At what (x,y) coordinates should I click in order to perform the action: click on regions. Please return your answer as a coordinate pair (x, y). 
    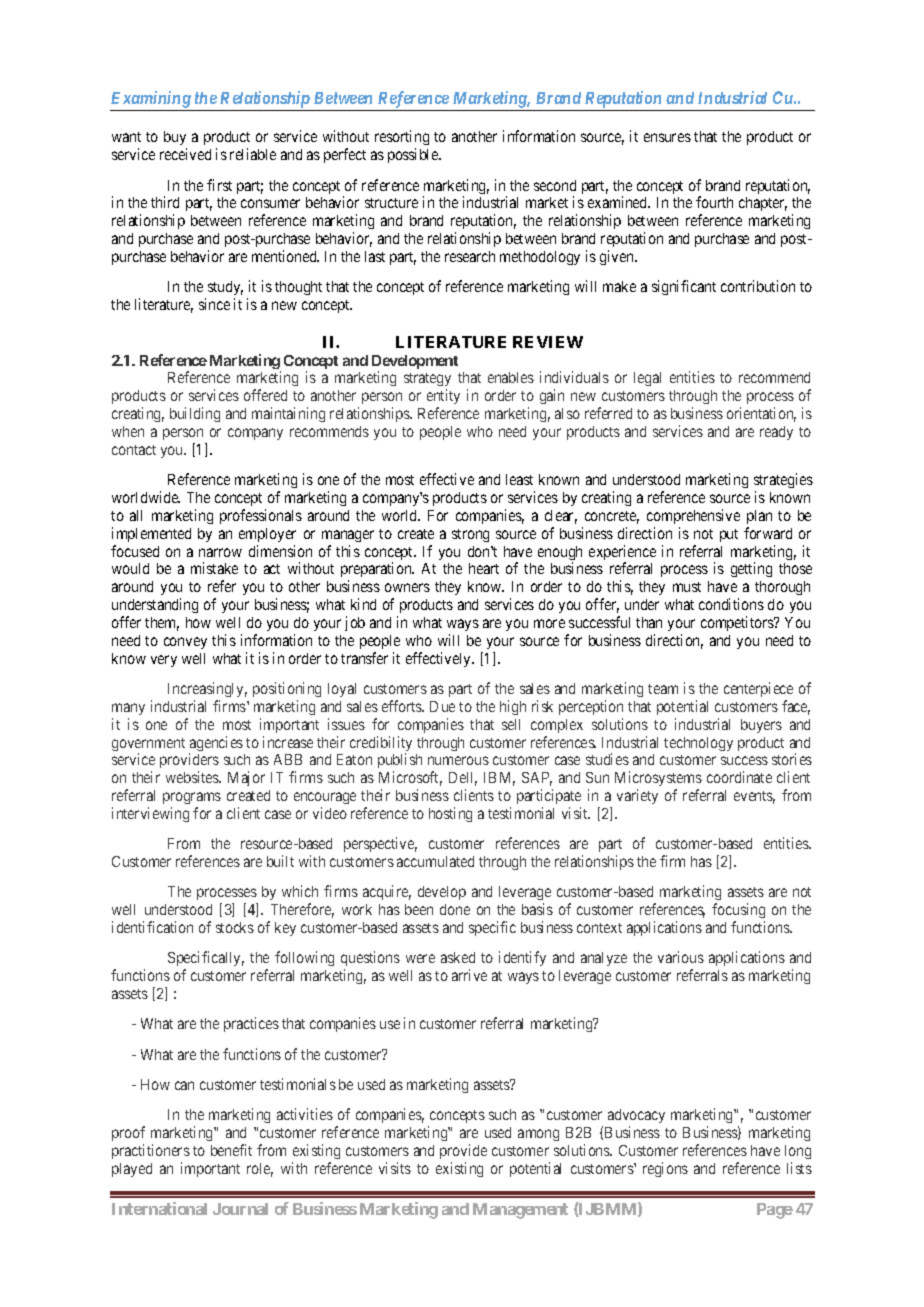
    Looking at the image, I should click on (665, 1169).
